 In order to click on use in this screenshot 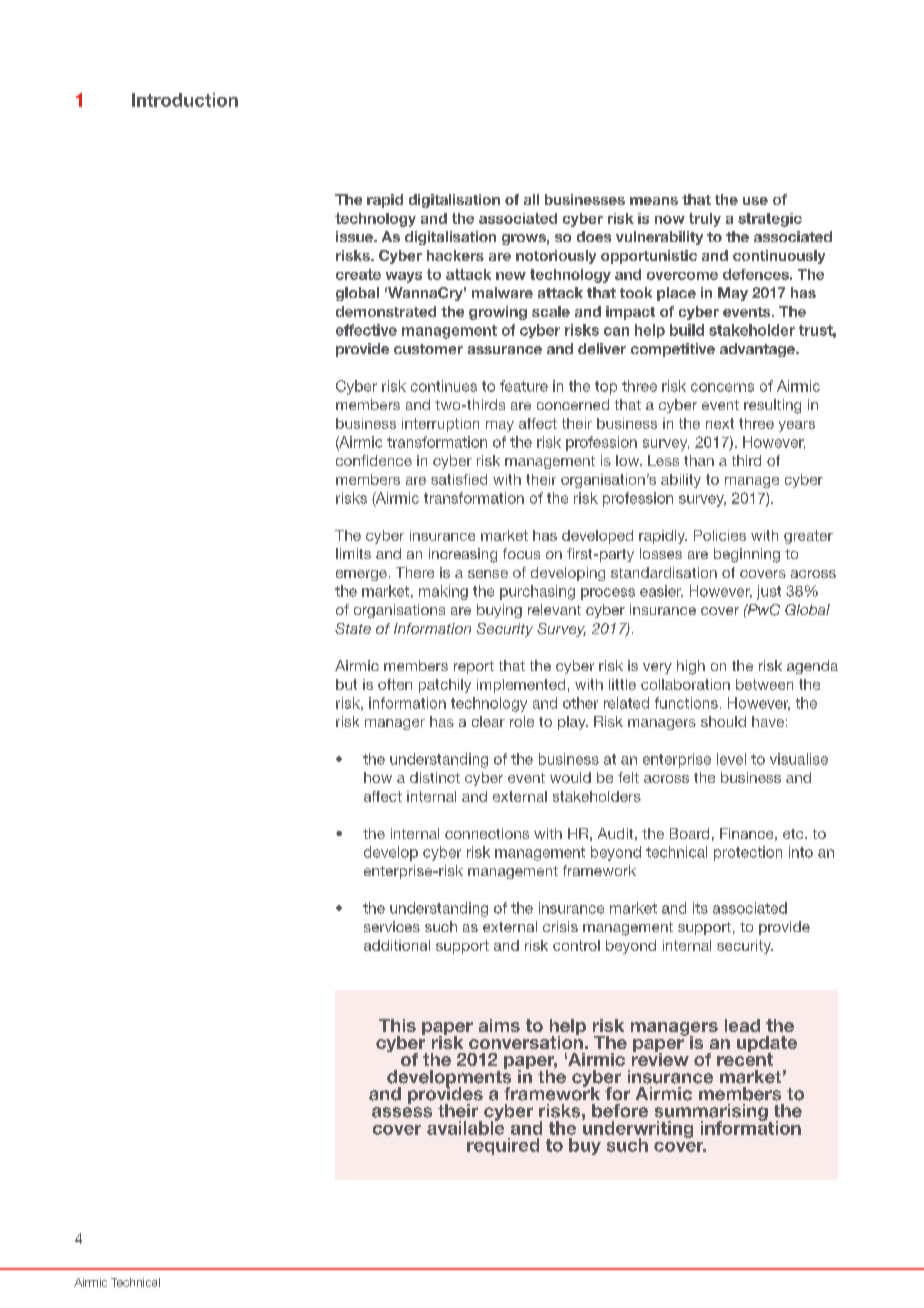, I will do `click(755, 201)`.
